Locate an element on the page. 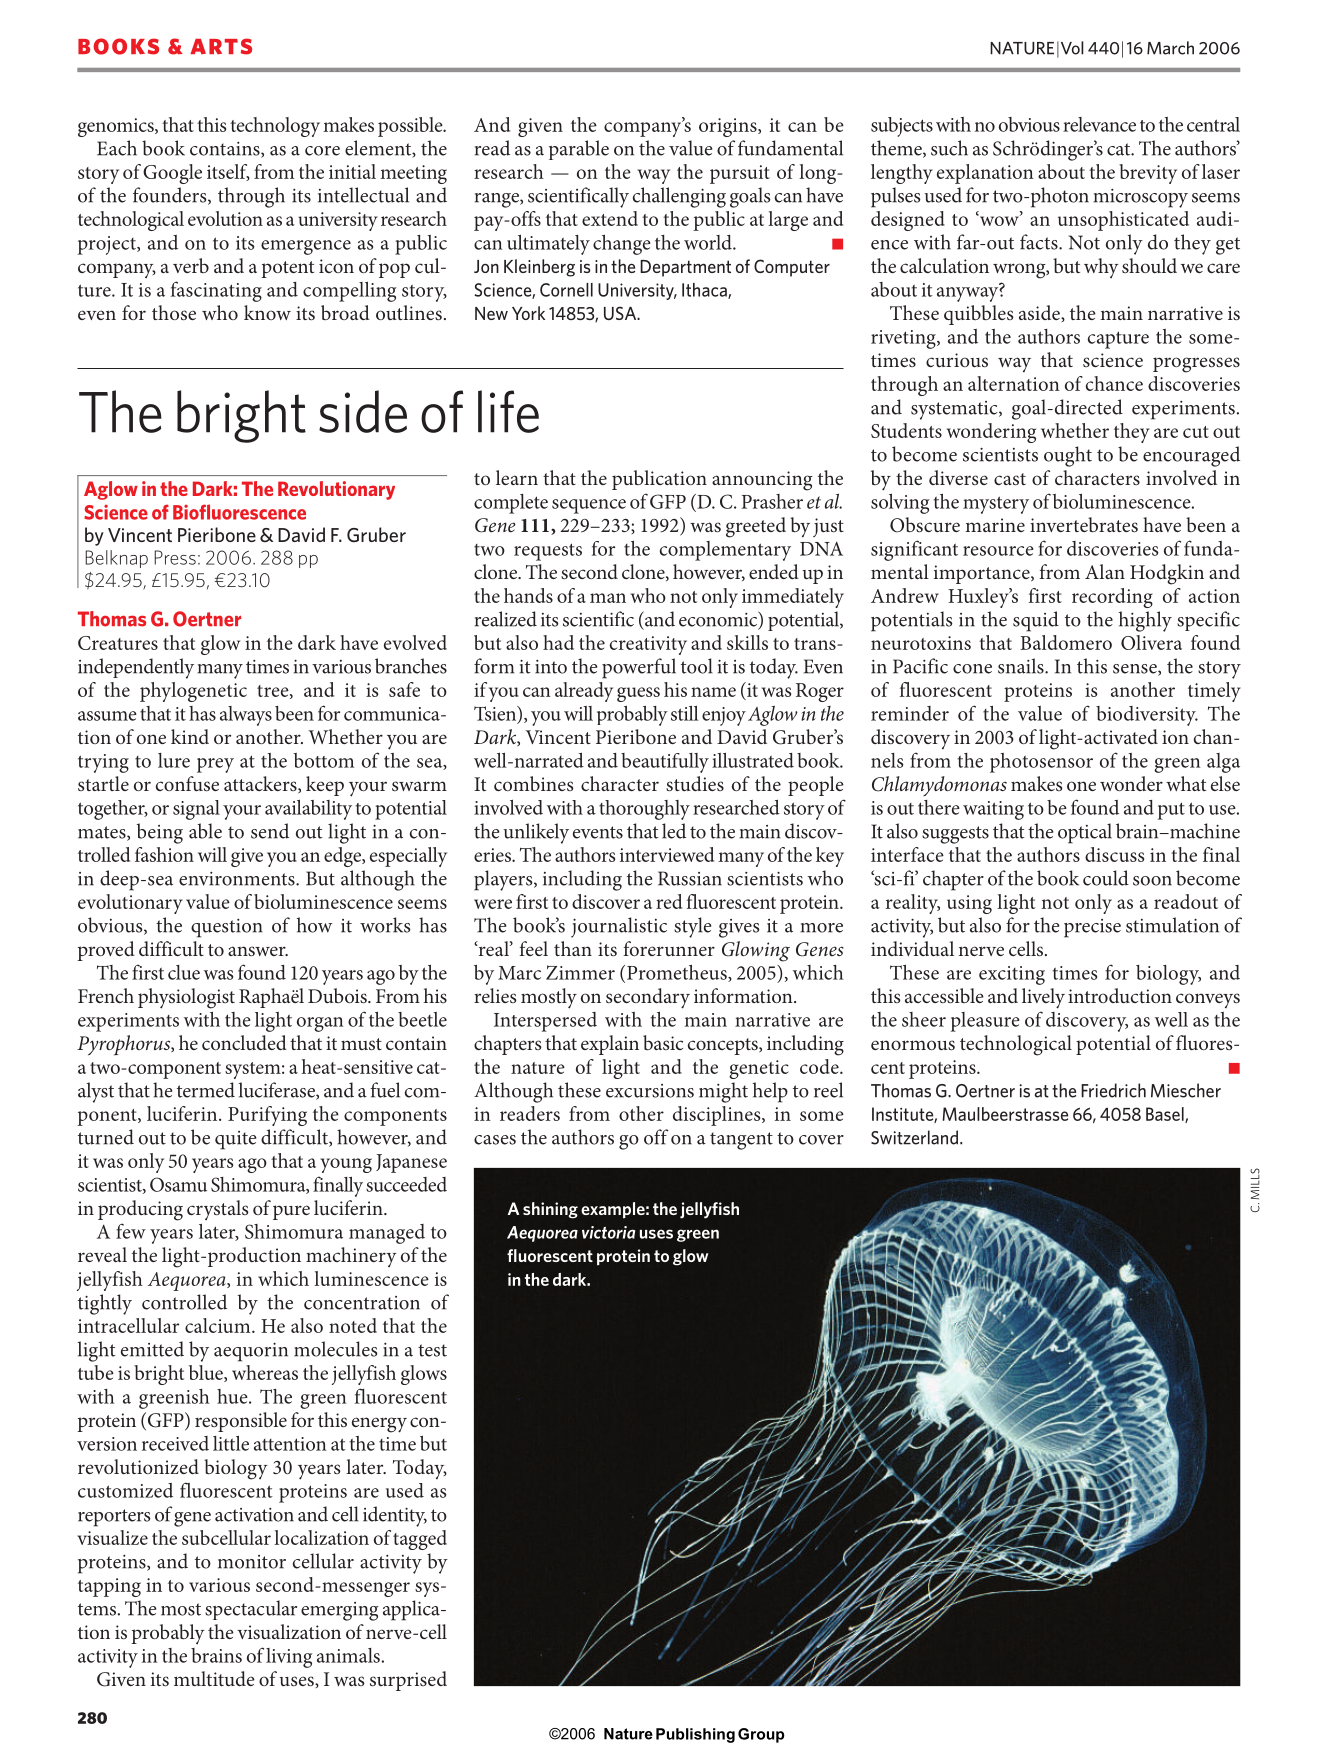  origins is located at coordinates (729, 127).
